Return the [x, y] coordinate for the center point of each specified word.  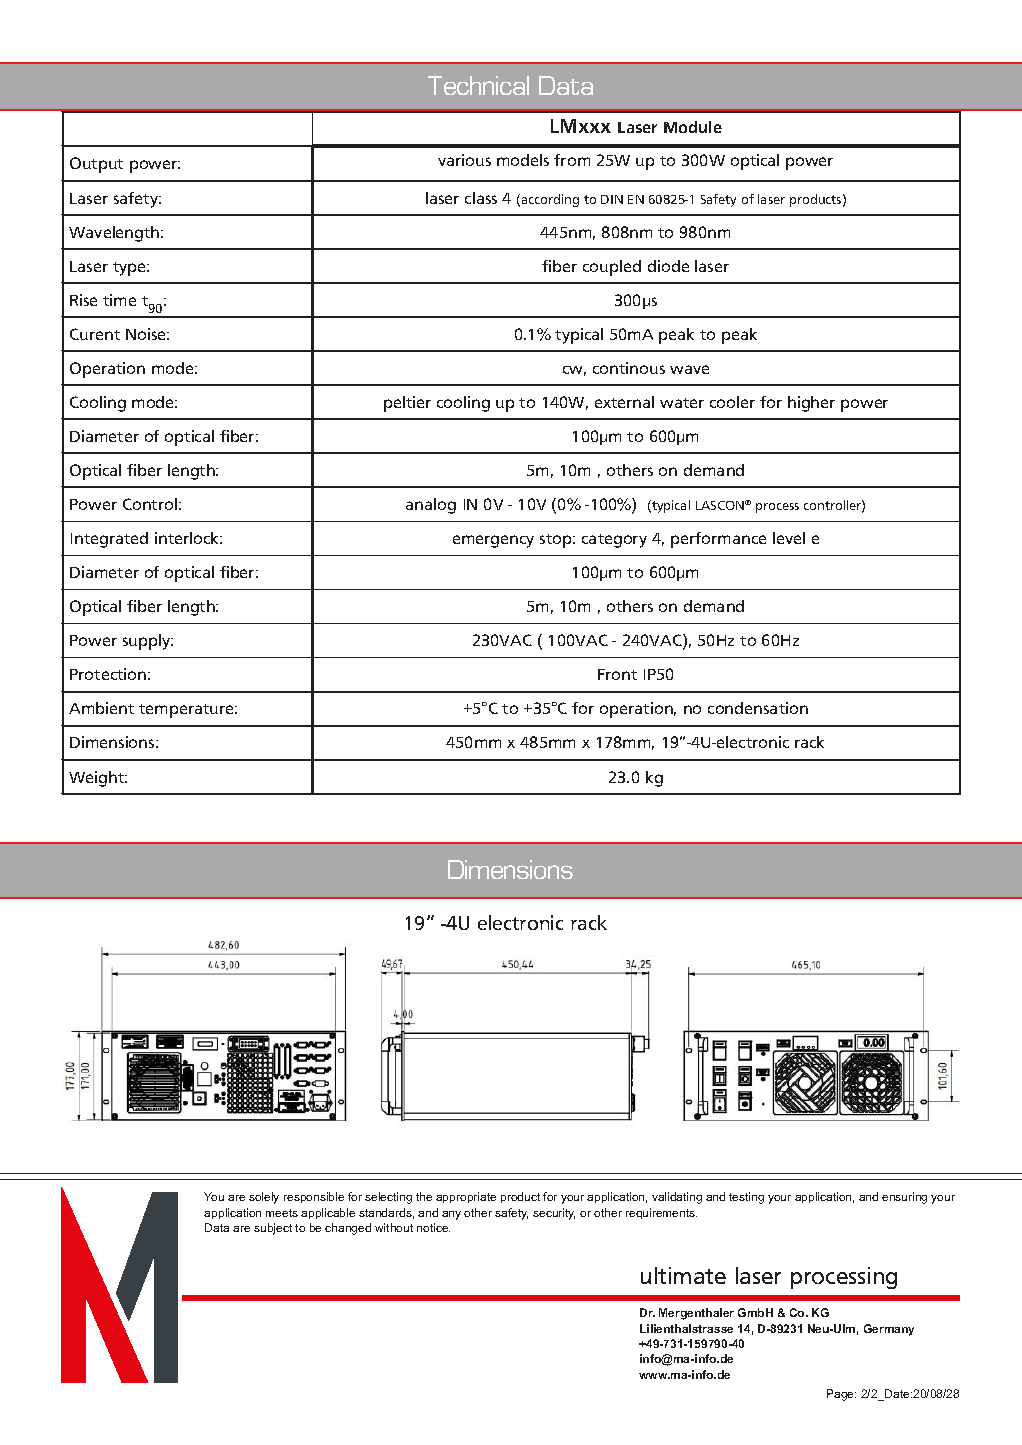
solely [264, 1198]
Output [96, 165]
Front [617, 674]
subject [273, 1229]
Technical [478, 85]
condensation [758, 708]
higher [811, 404]
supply [148, 642]
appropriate [466, 1197]
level [789, 538]
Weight [98, 779]
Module [693, 127]
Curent [95, 334]
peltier [407, 404]
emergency [493, 541]
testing [746, 1198]
